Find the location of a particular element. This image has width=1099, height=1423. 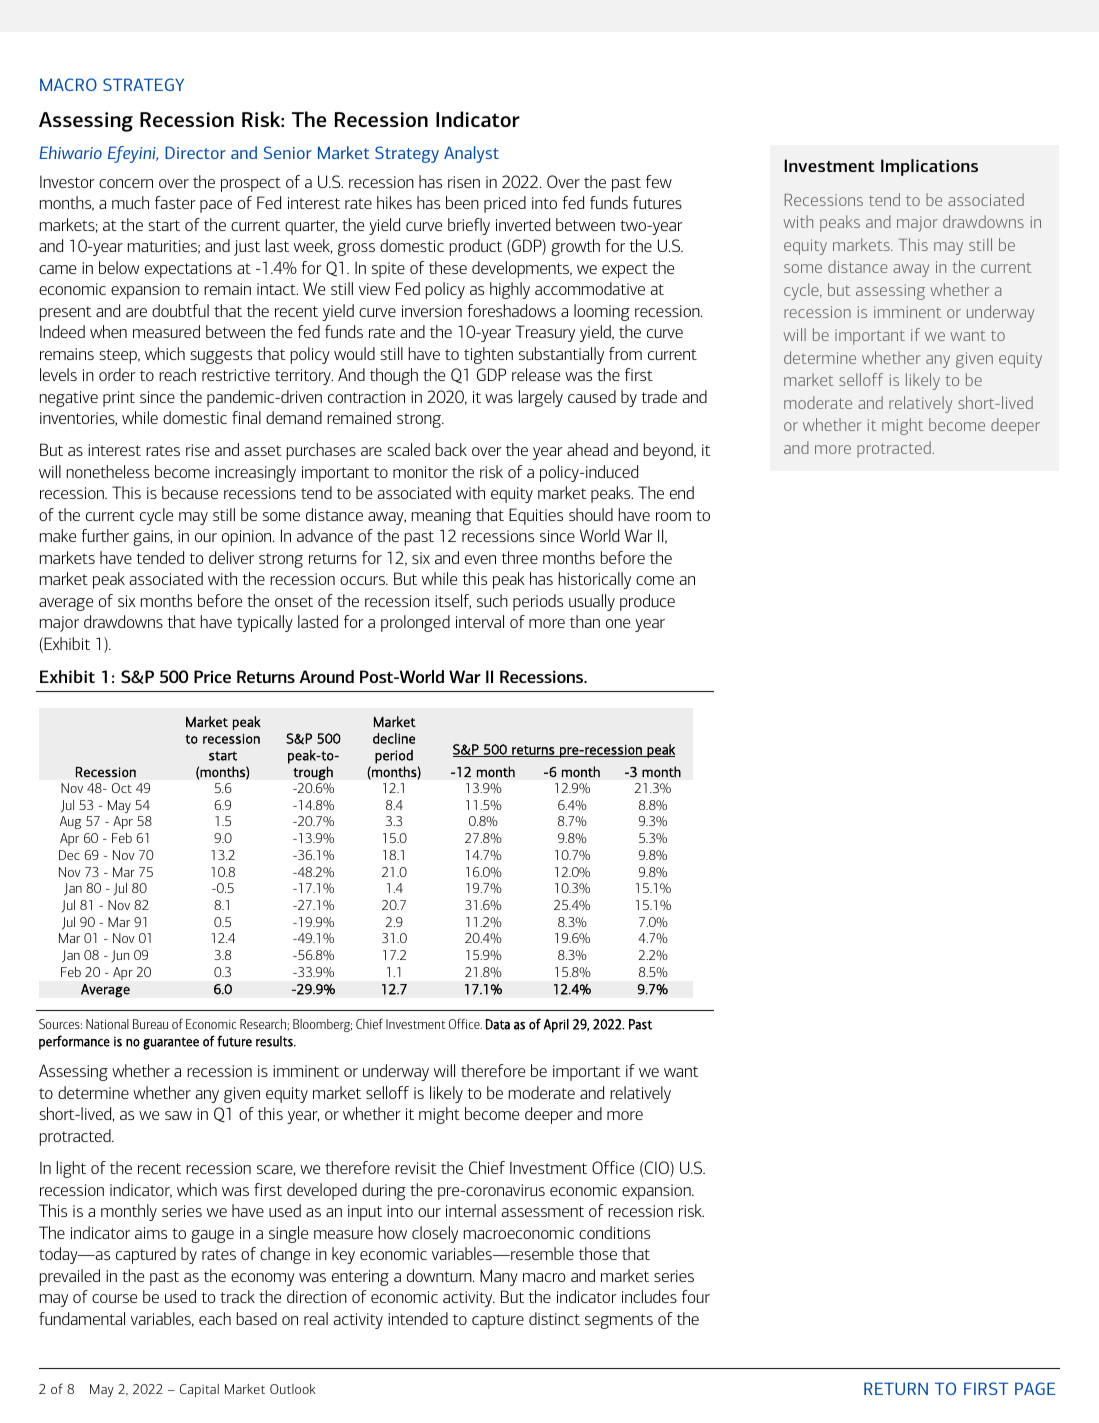

CIO is located at coordinates (658, 1169).
